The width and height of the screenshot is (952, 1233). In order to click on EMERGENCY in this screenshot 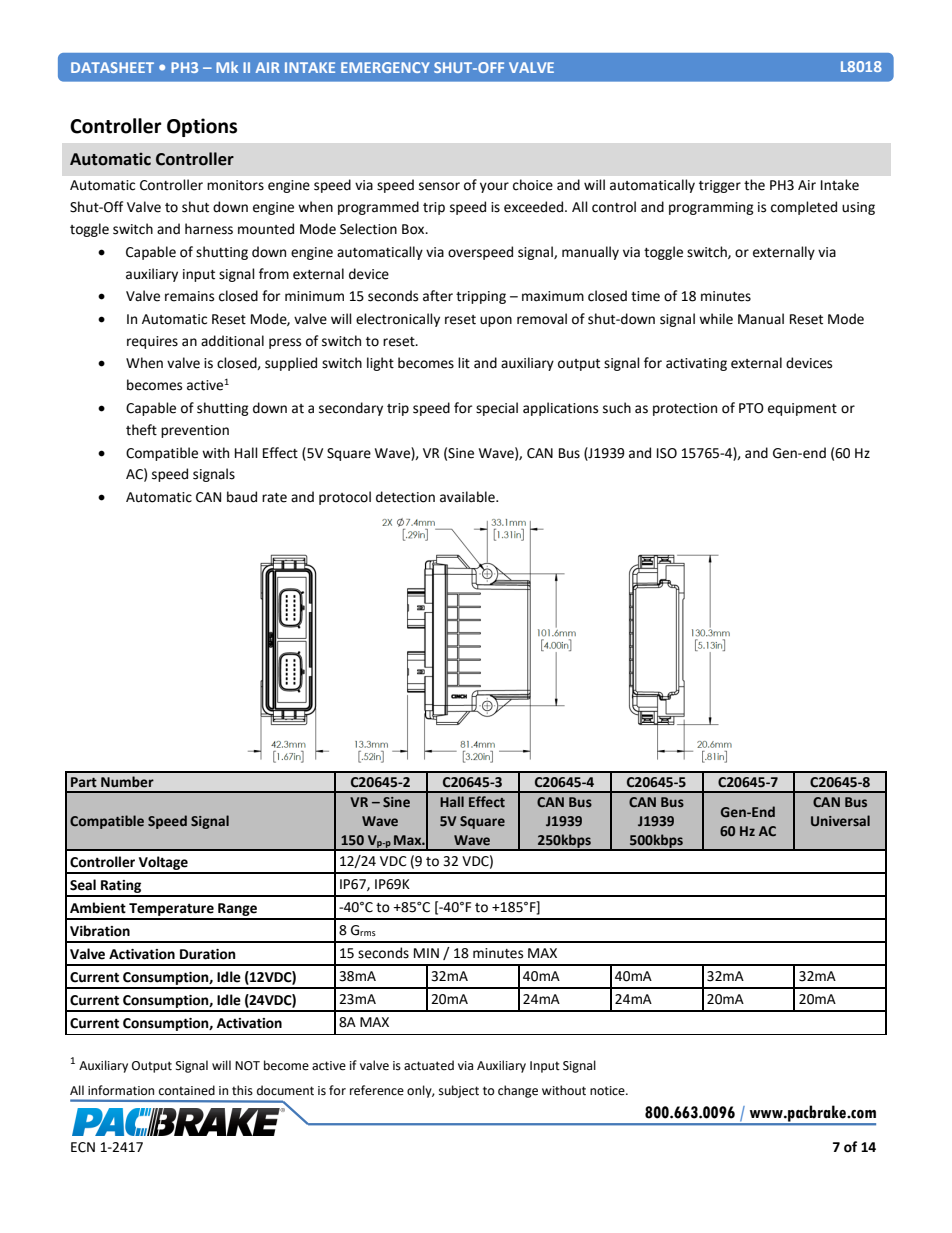, I will do `click(385, 67)`.
